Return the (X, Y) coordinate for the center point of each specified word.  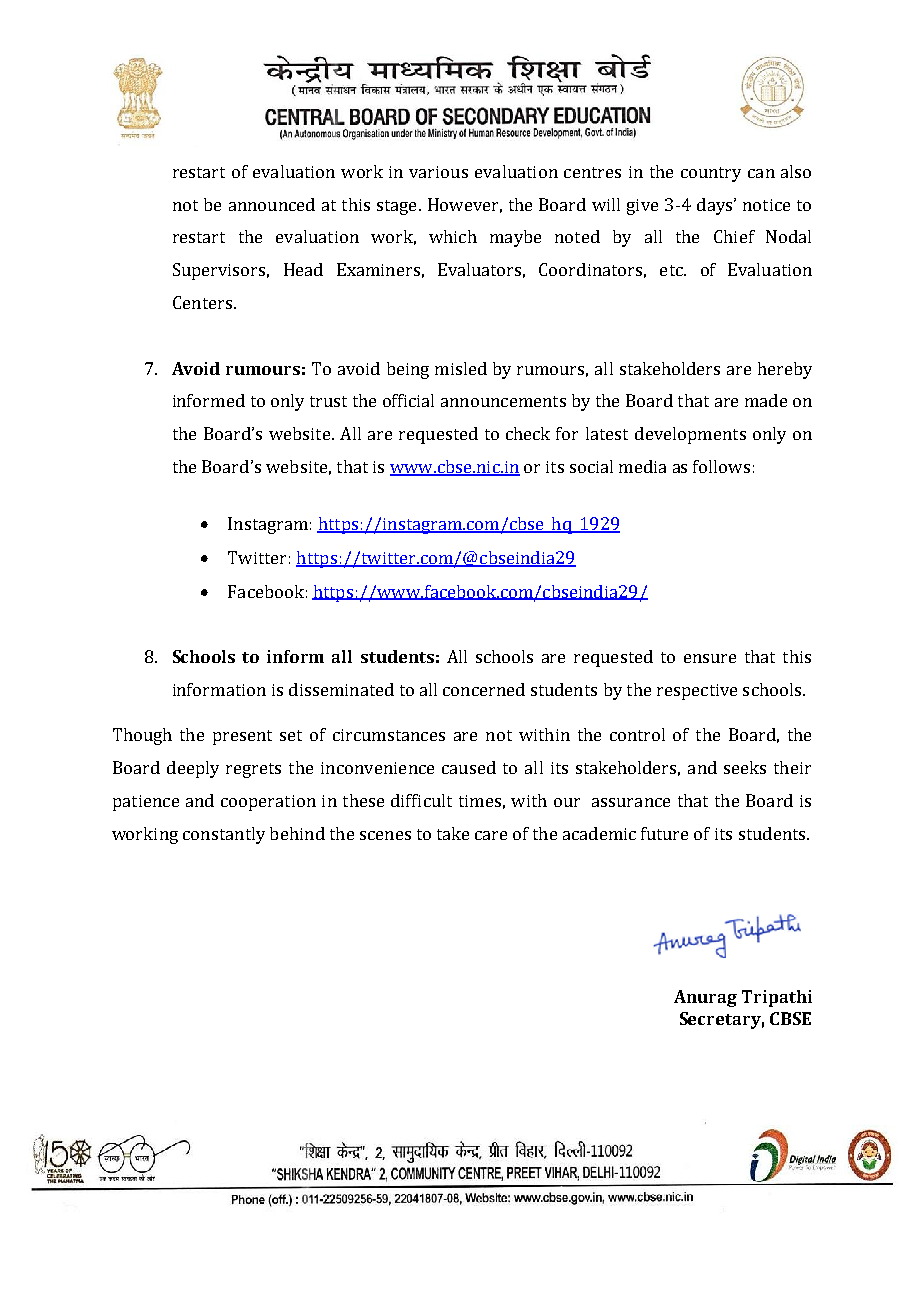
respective (697, 692)
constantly (224, 835)
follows (721, 466)
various (438, 172)
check (528, 433)
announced (272, 204)
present (242, 737)
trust (328, 401)
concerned (484, 689)
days (716, 206)
